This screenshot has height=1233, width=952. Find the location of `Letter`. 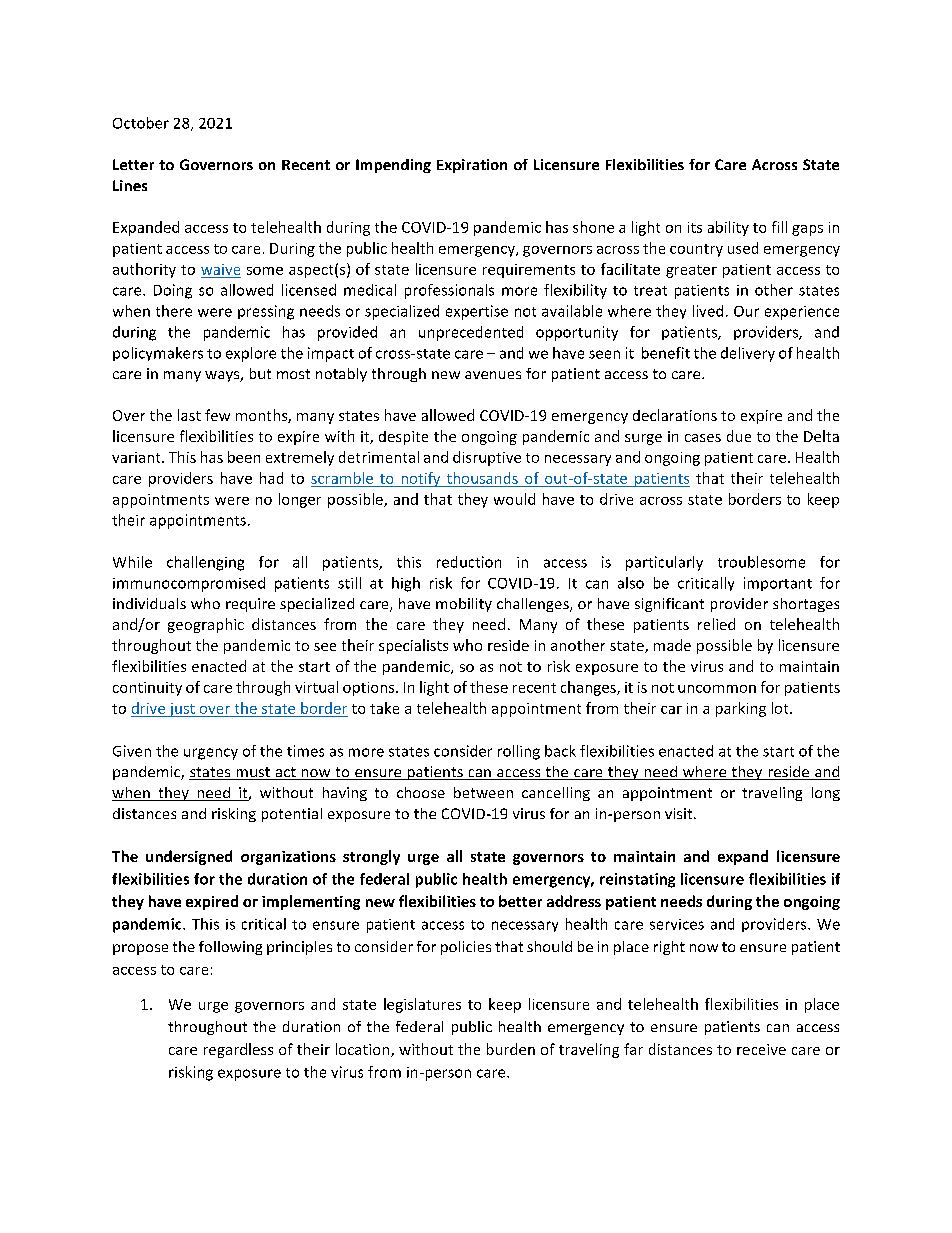

Letter is located at coordinates (133, 164).
